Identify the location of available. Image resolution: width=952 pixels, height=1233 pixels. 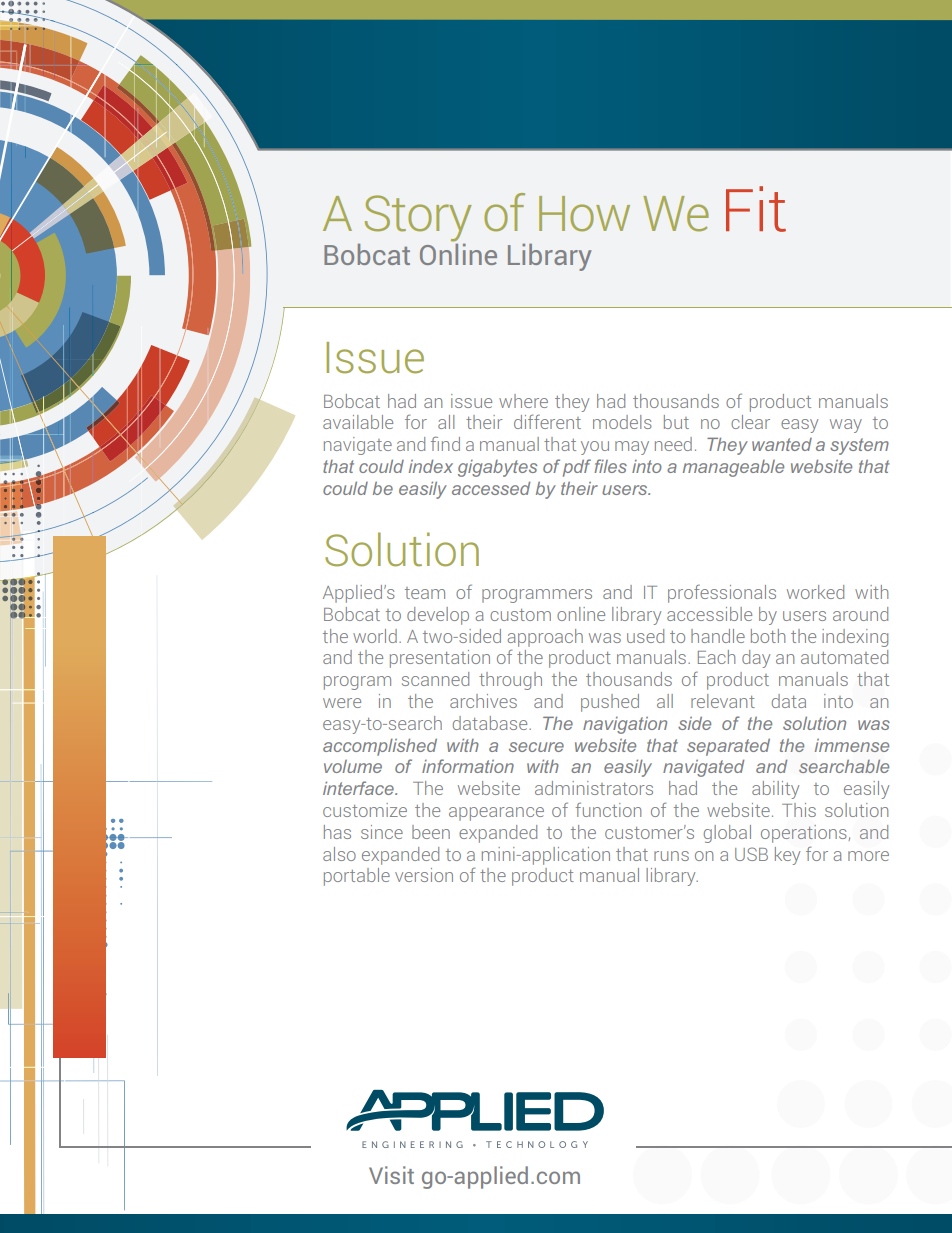
(358, 422).
